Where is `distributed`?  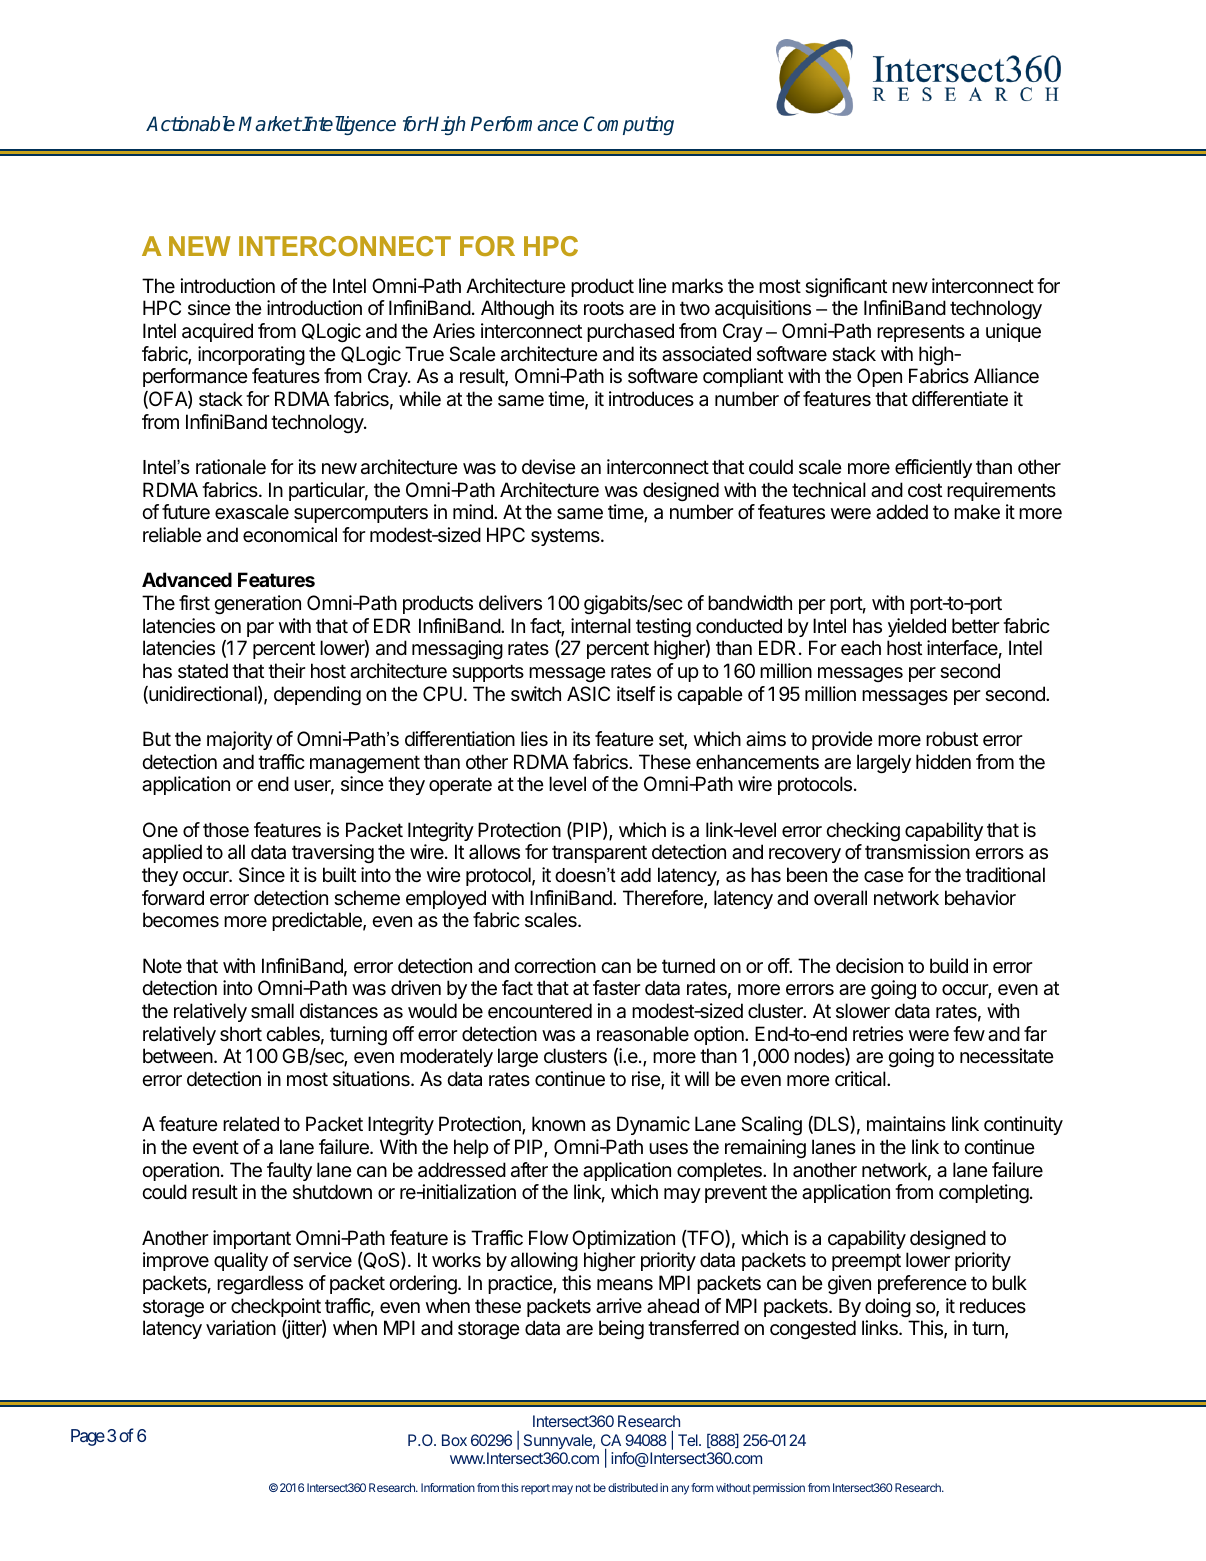 distributed is located at coordinates (633, 1487).
